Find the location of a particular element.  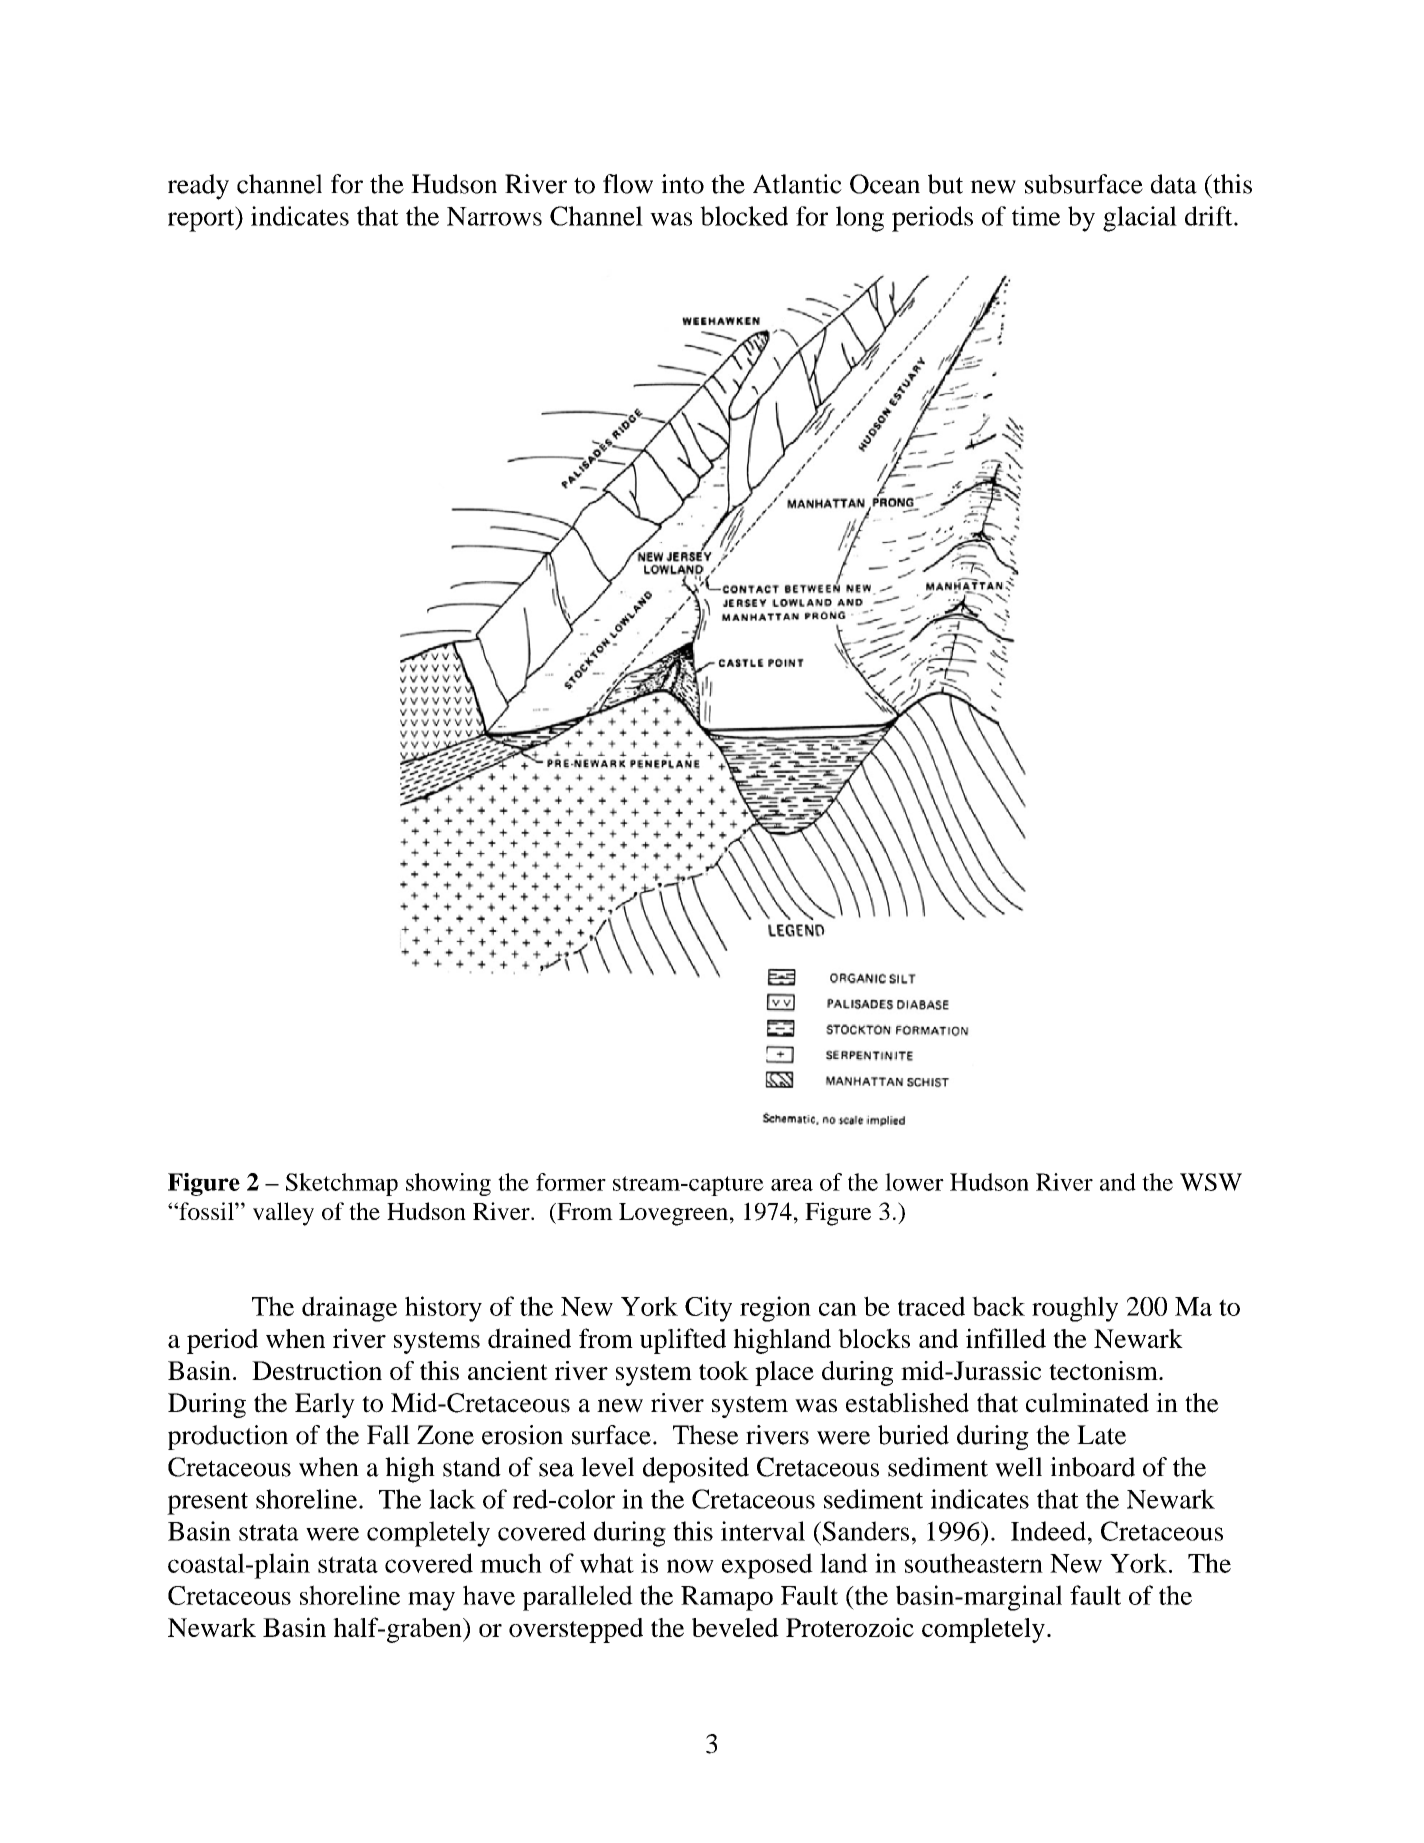

lower is located at coordinates (914, 1182).
